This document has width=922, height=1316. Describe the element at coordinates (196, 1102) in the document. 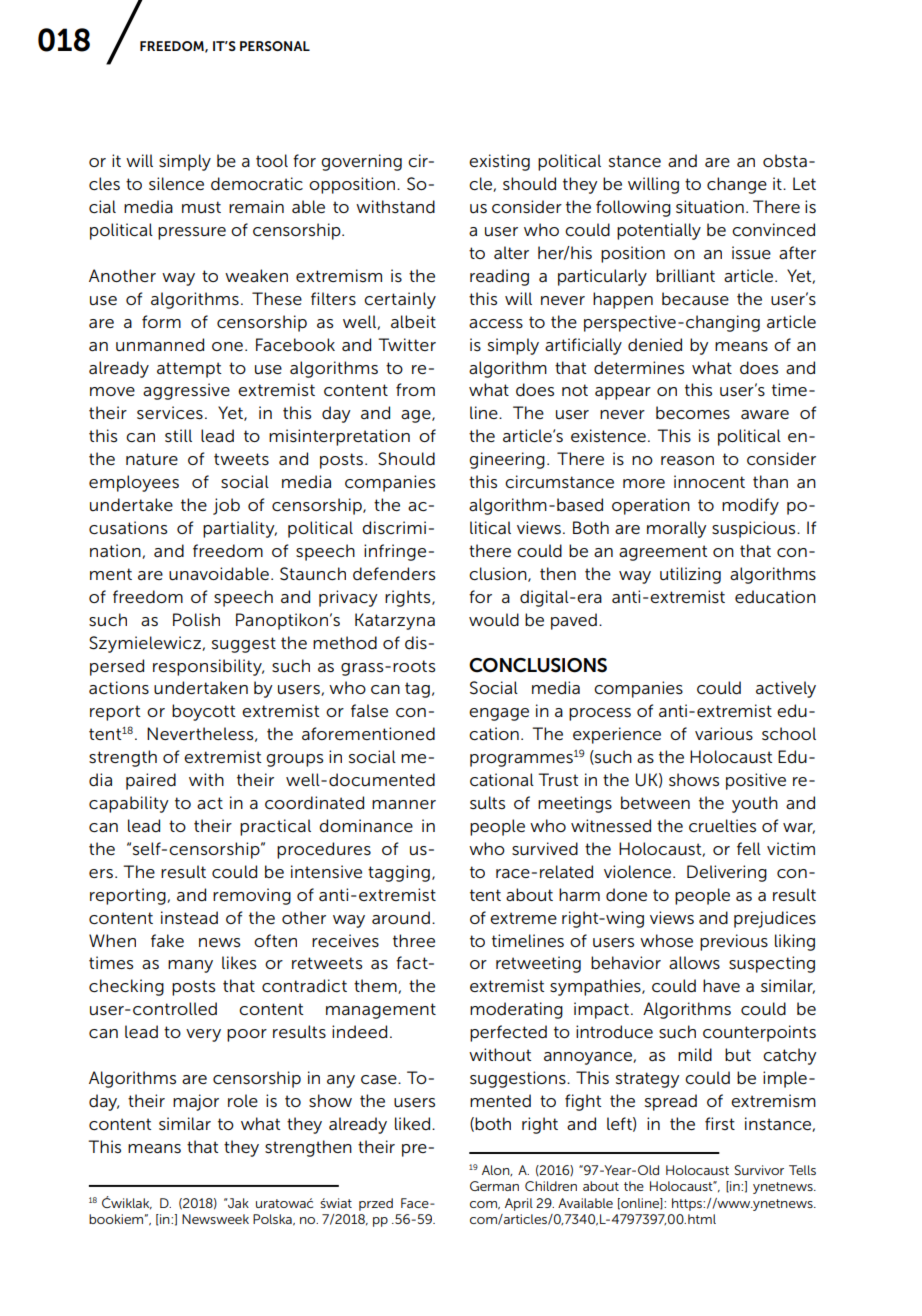

I see `major` at that location.
